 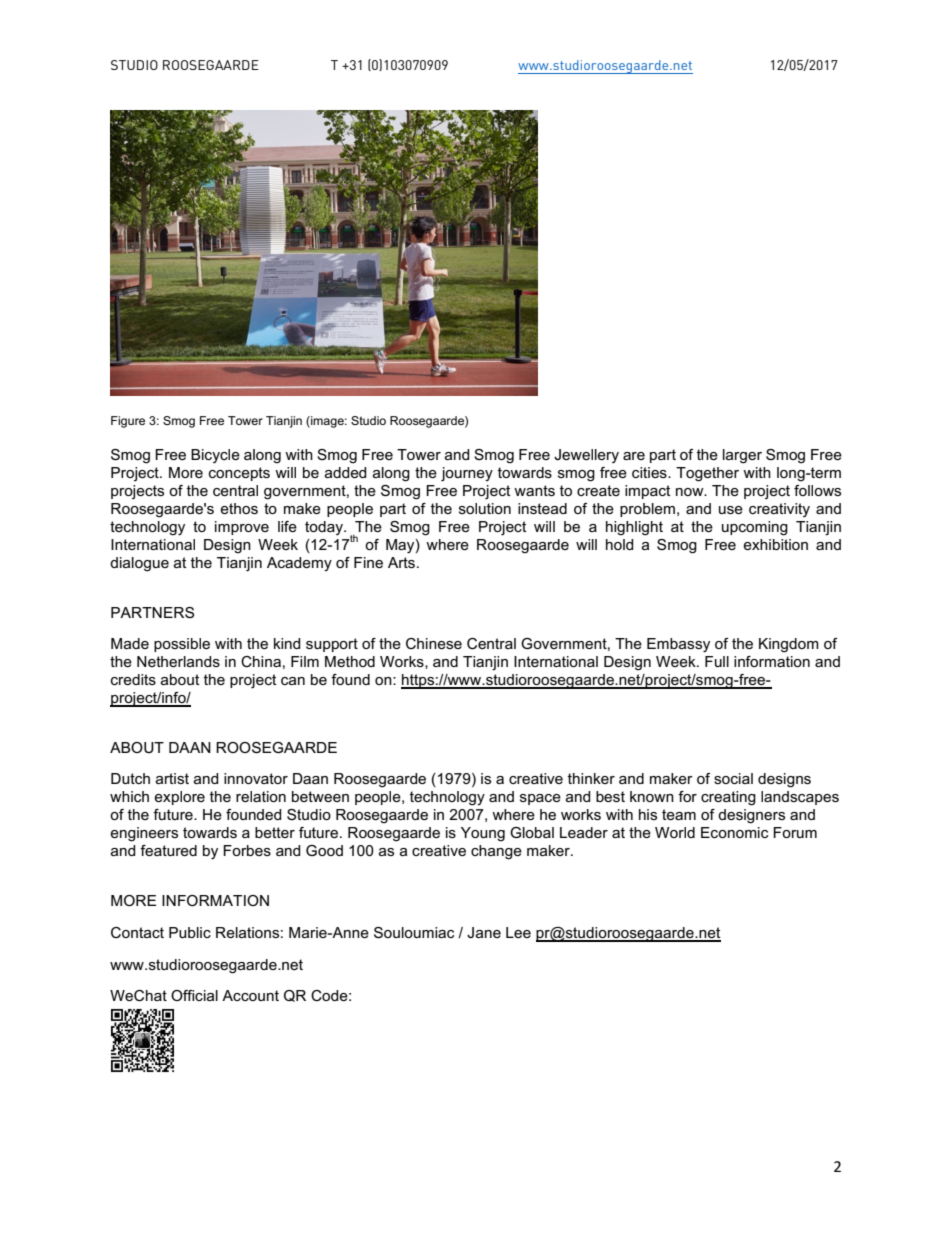 I want to click on creating, so click(x=728, y=798).
